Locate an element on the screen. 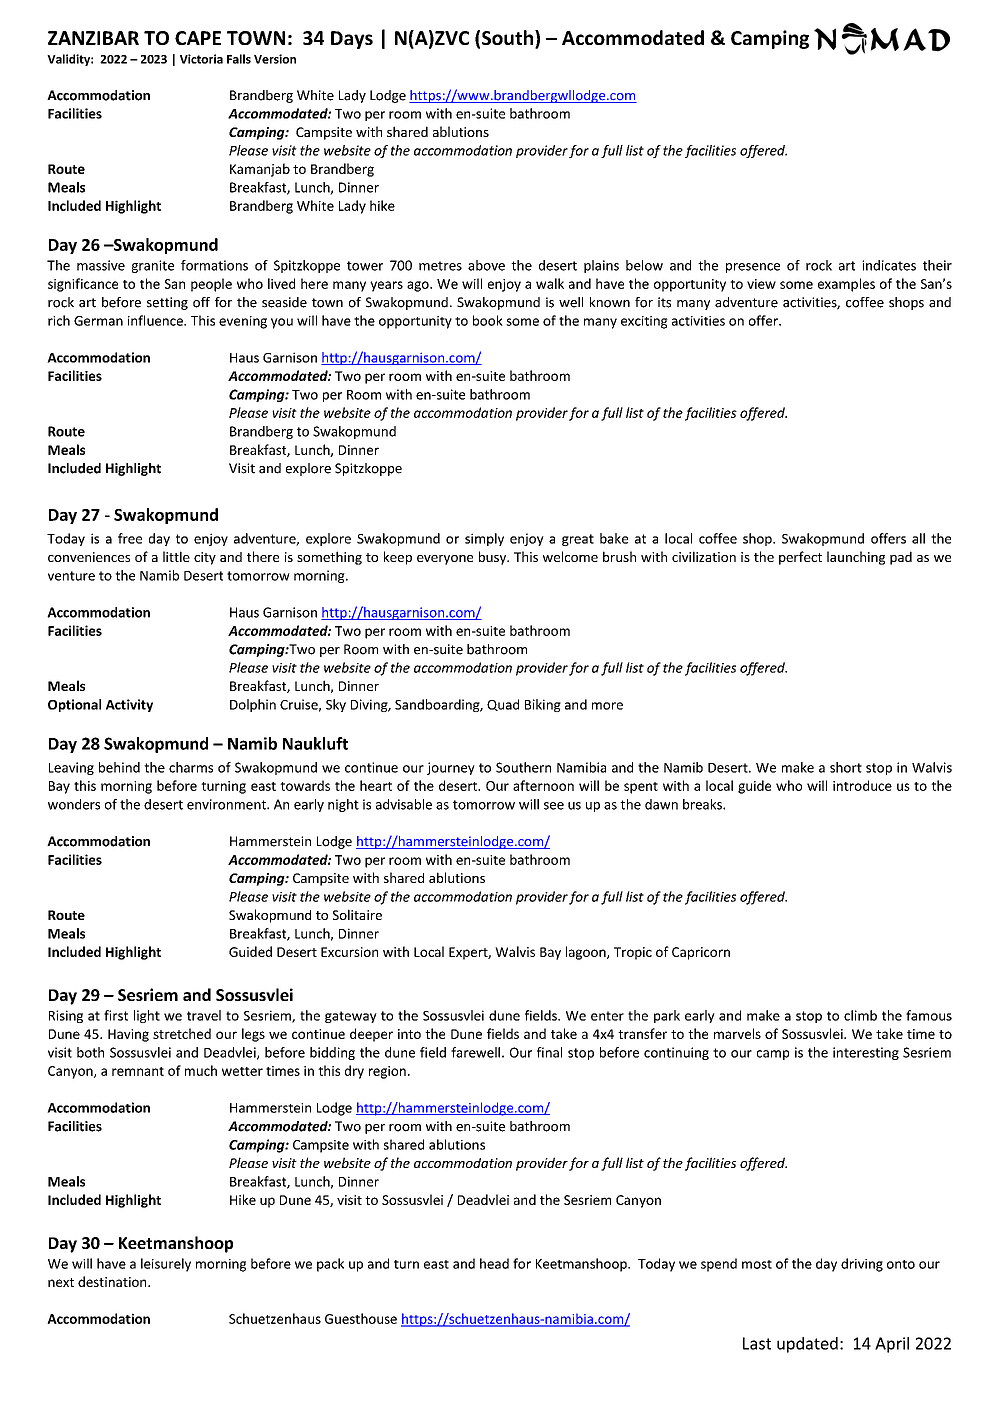 The width and height of the screenshot is (999, 1414). launching is located at coordinates (856, 558).
